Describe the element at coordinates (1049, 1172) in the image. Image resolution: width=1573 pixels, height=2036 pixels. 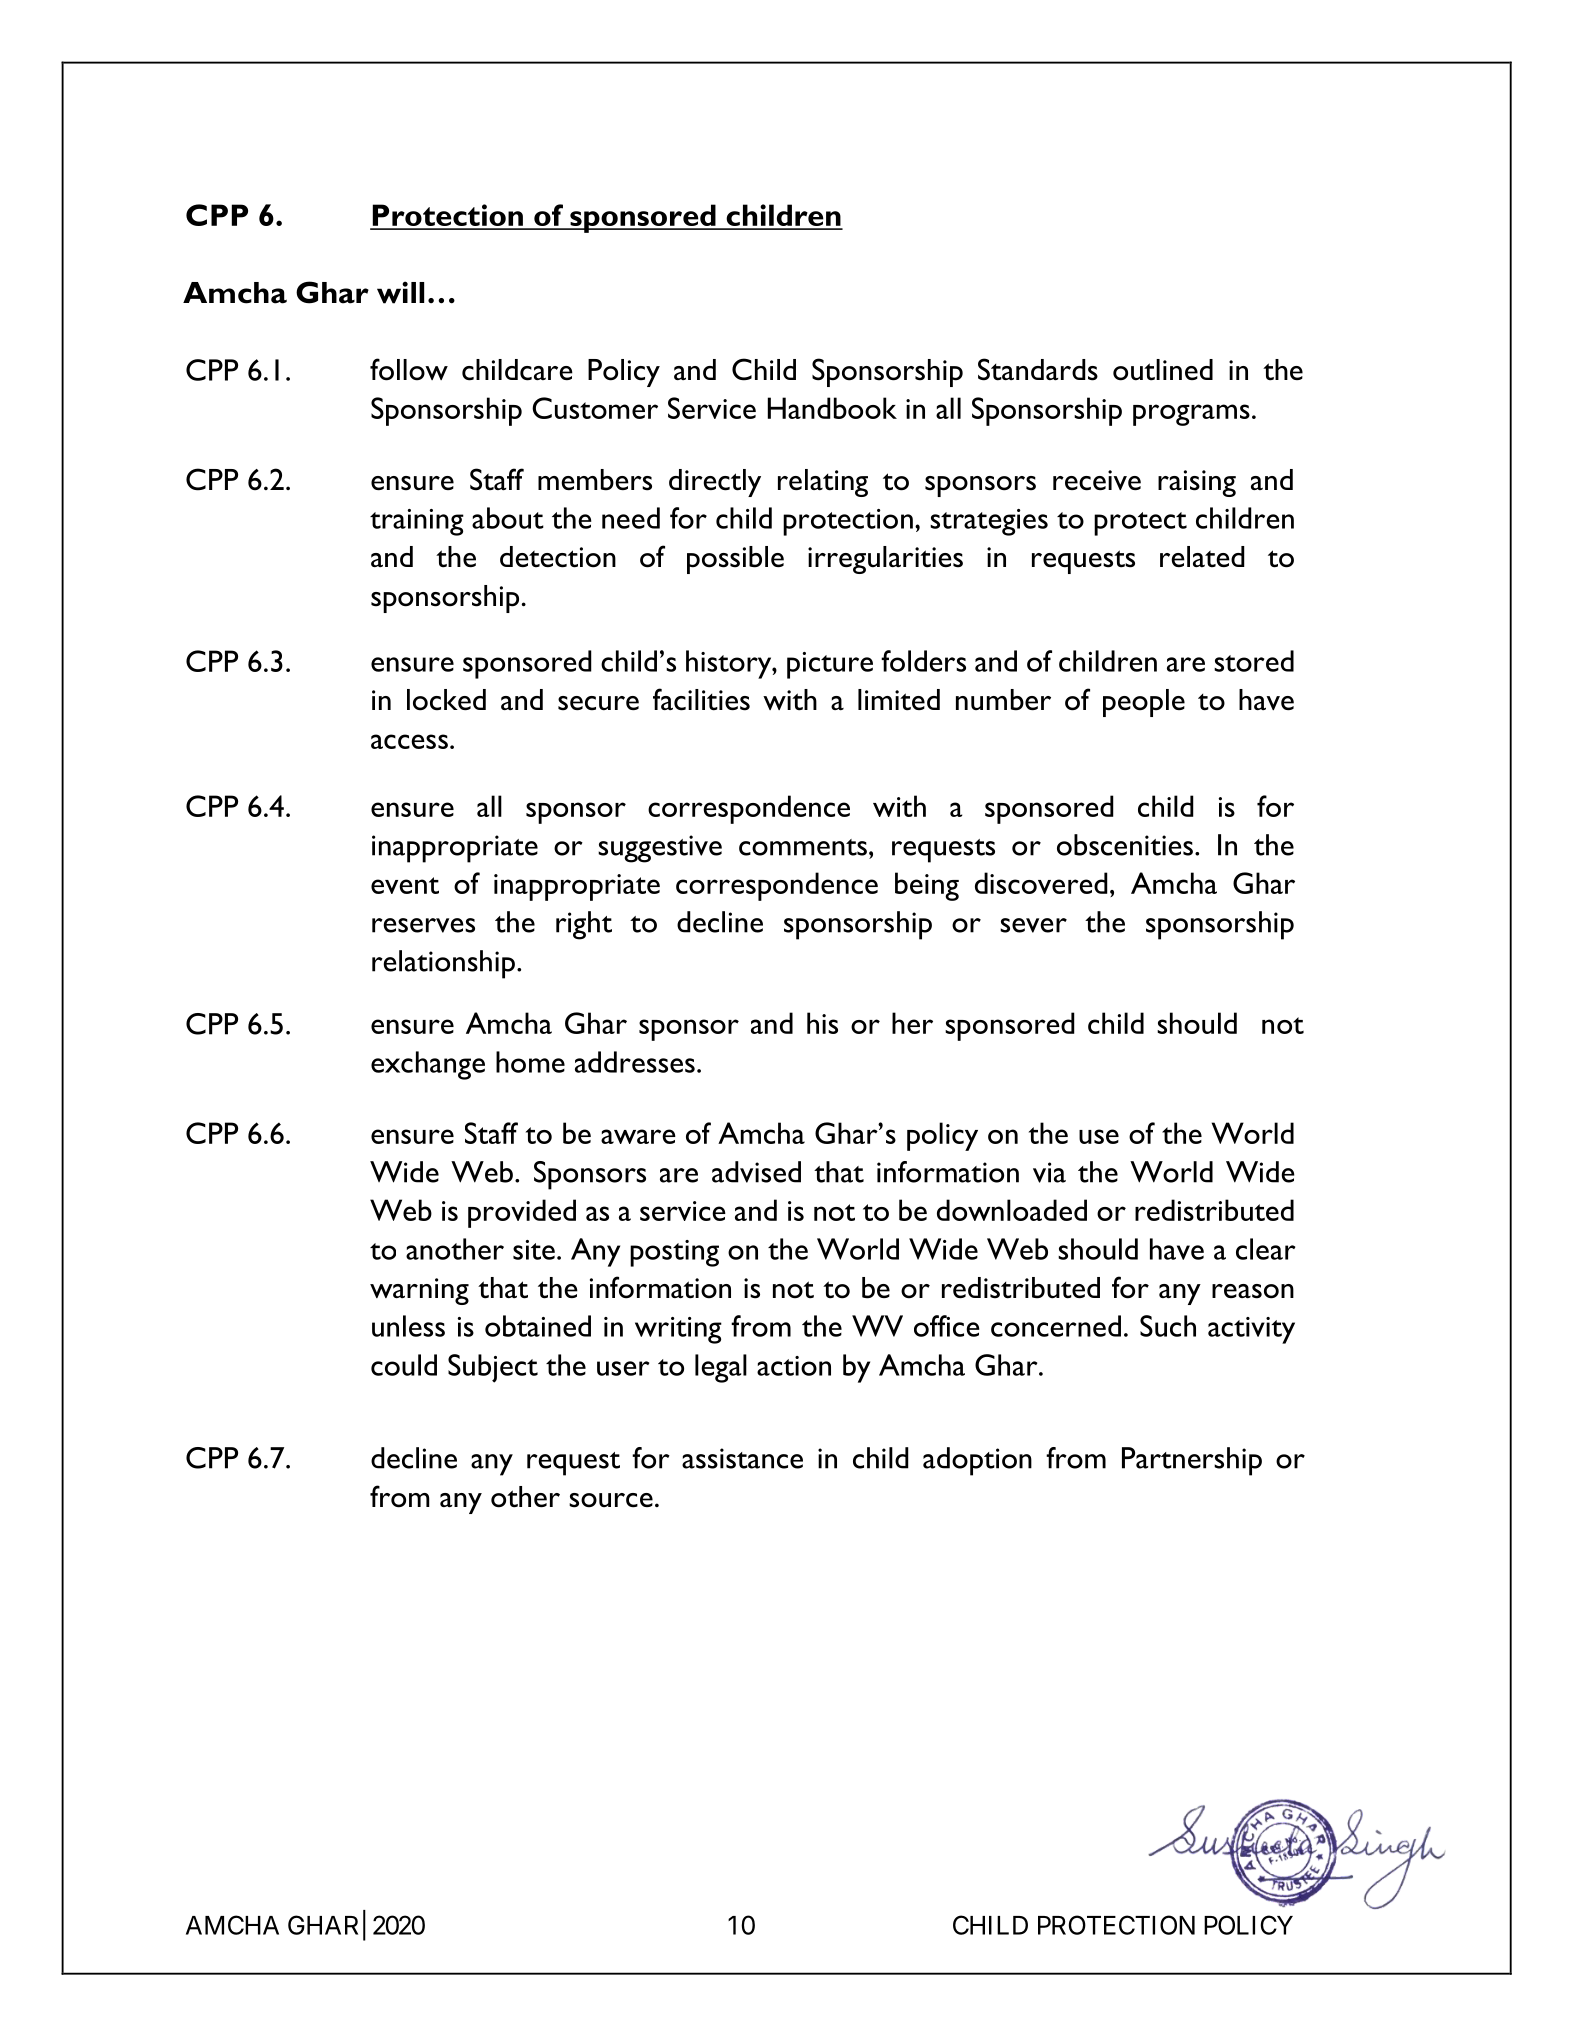
I see `via` at that location.
